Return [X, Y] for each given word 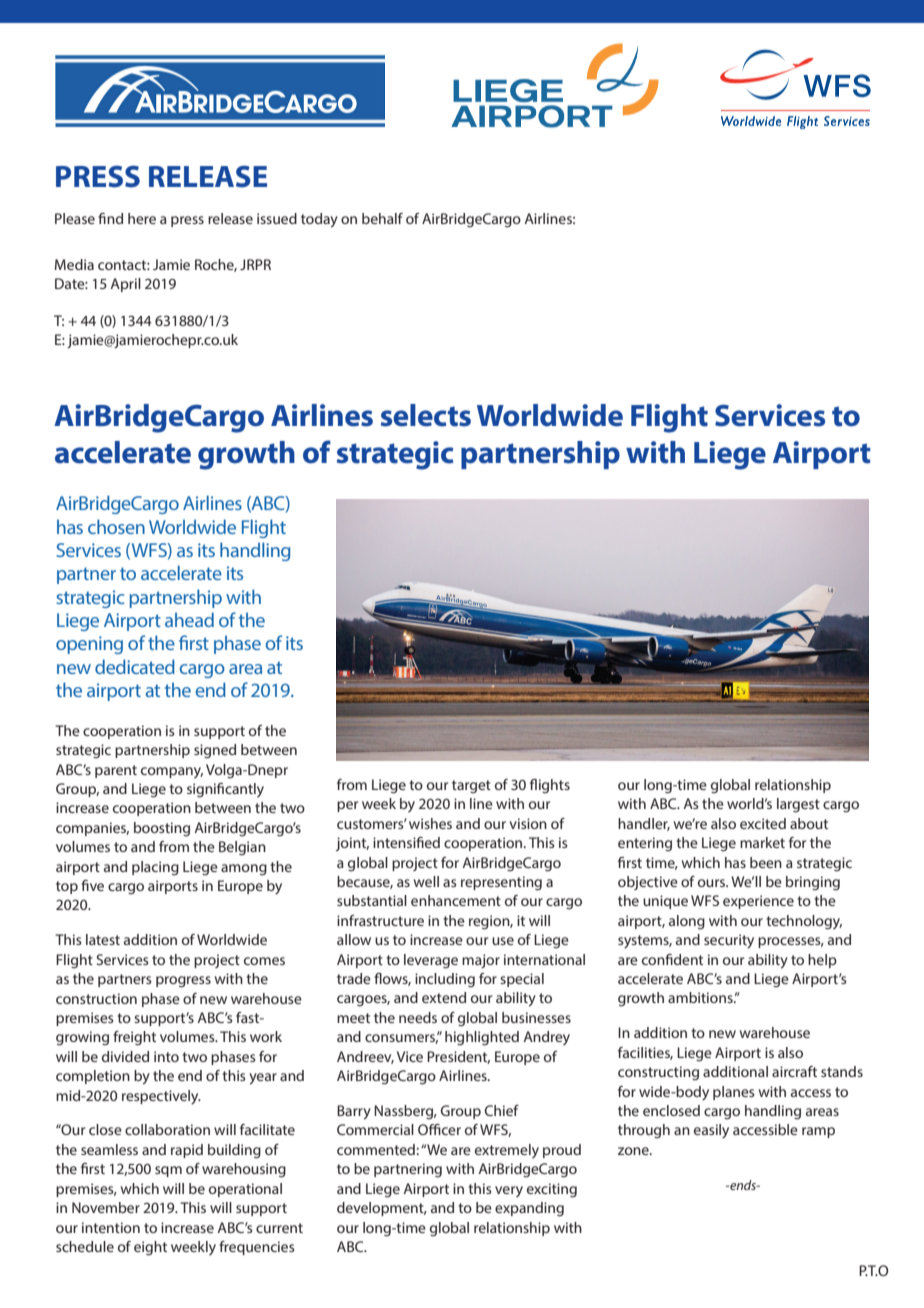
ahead [189, 619]
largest [798, 805]
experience [758, 902]
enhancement [456, 900]
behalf [382, 218]
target [471, 786]
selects [426, 415]
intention [111, 1227]
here [142, 218]
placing [155, 868]
